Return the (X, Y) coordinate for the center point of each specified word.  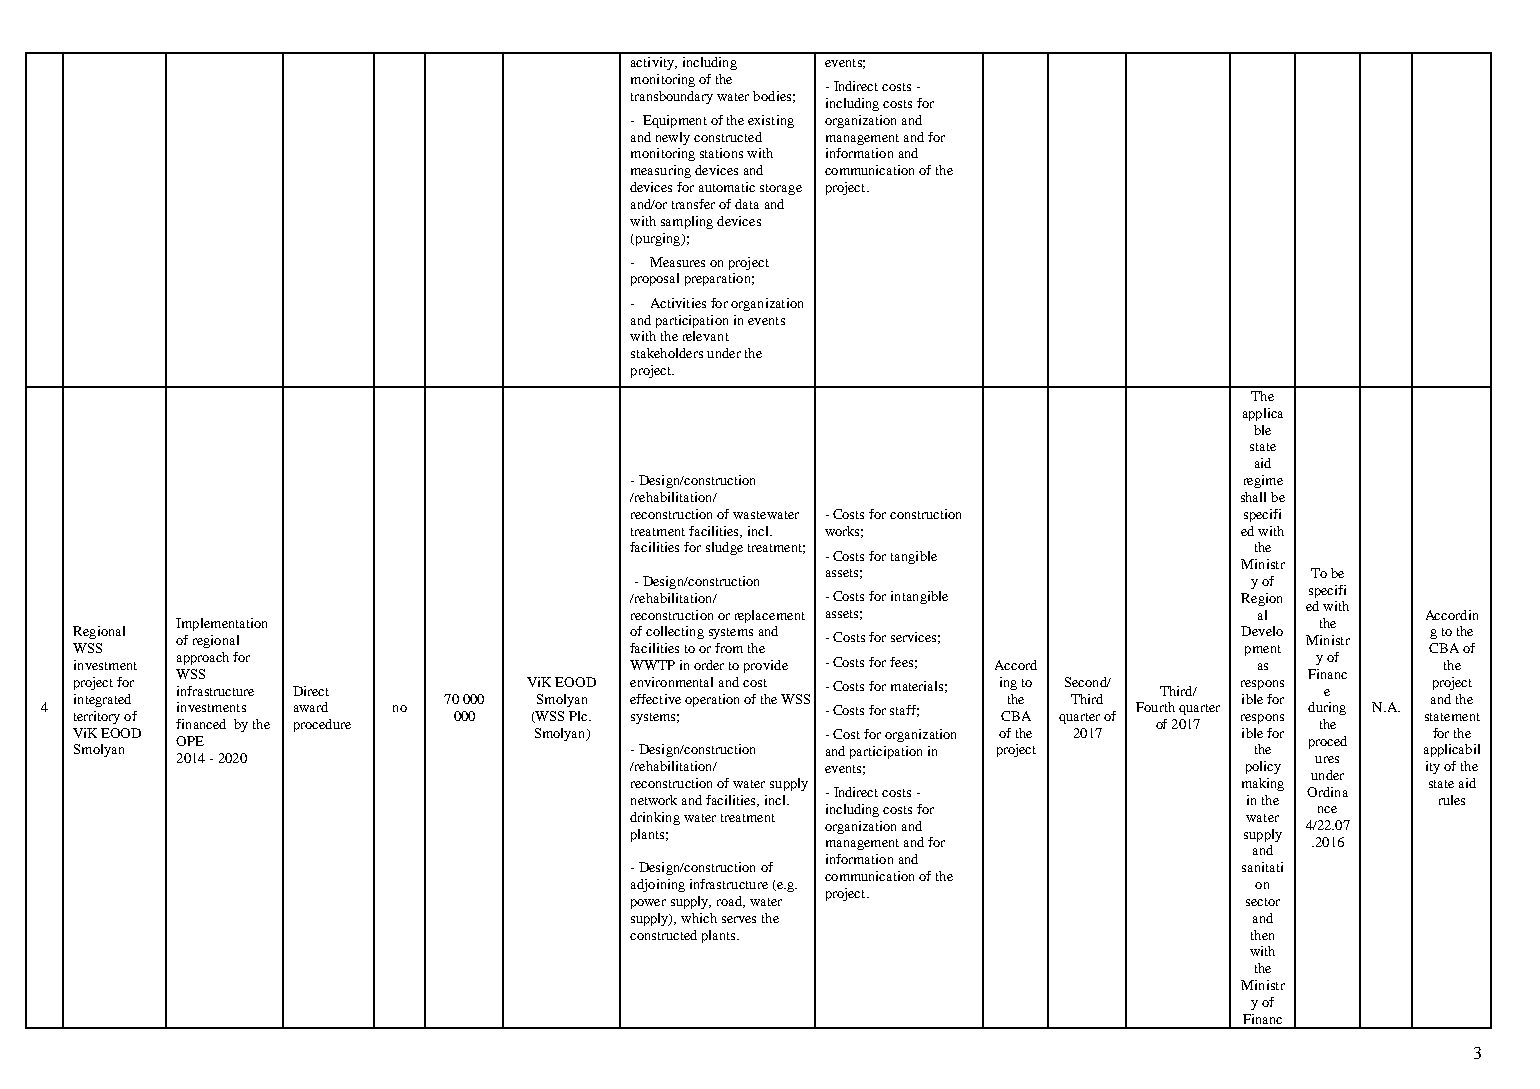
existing (771, 121)
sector (1263, 902)
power (648, 904)
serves (739, 919)
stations (721, 153)
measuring (661, 171)
